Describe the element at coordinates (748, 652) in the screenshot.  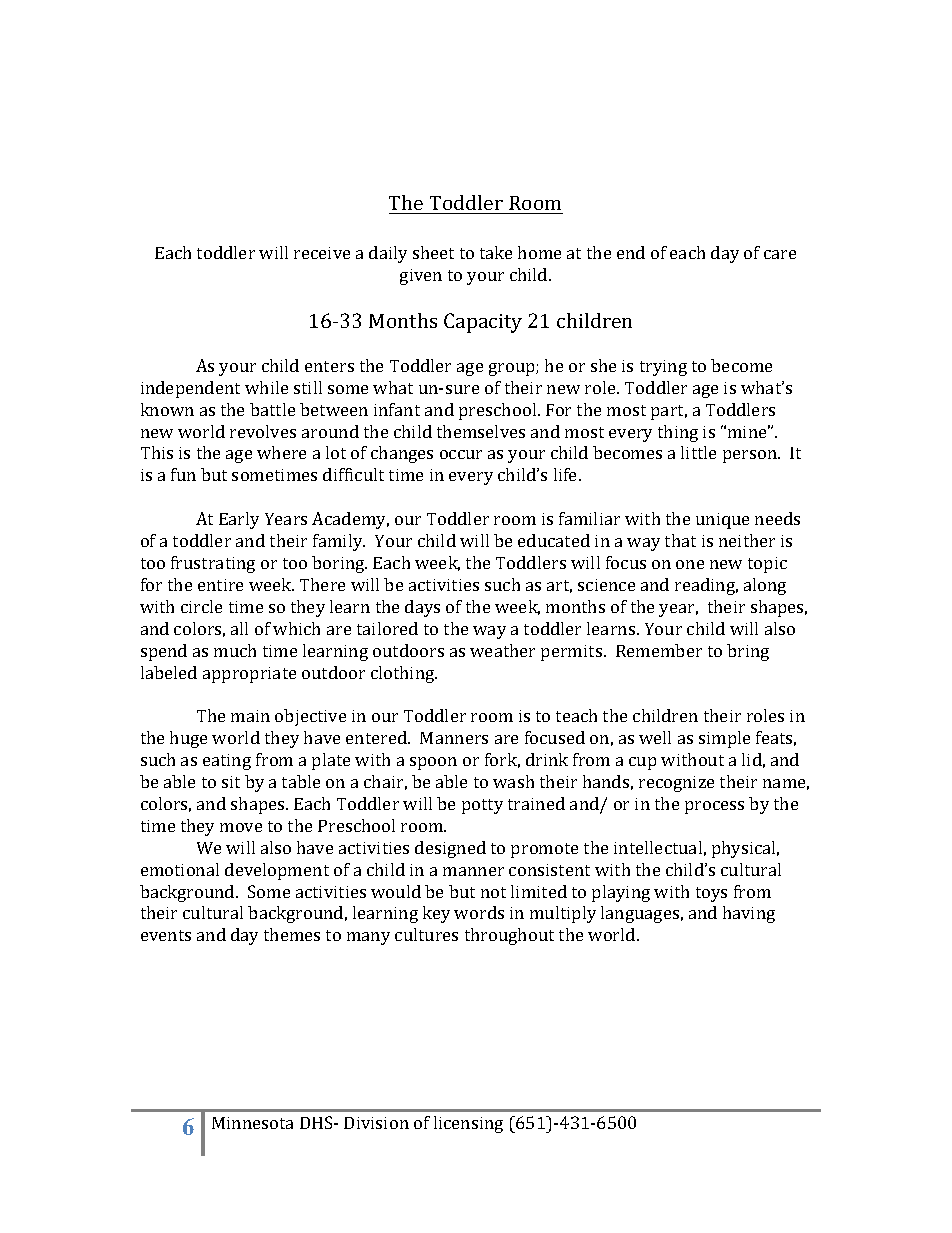
I see `bring` at that location.
